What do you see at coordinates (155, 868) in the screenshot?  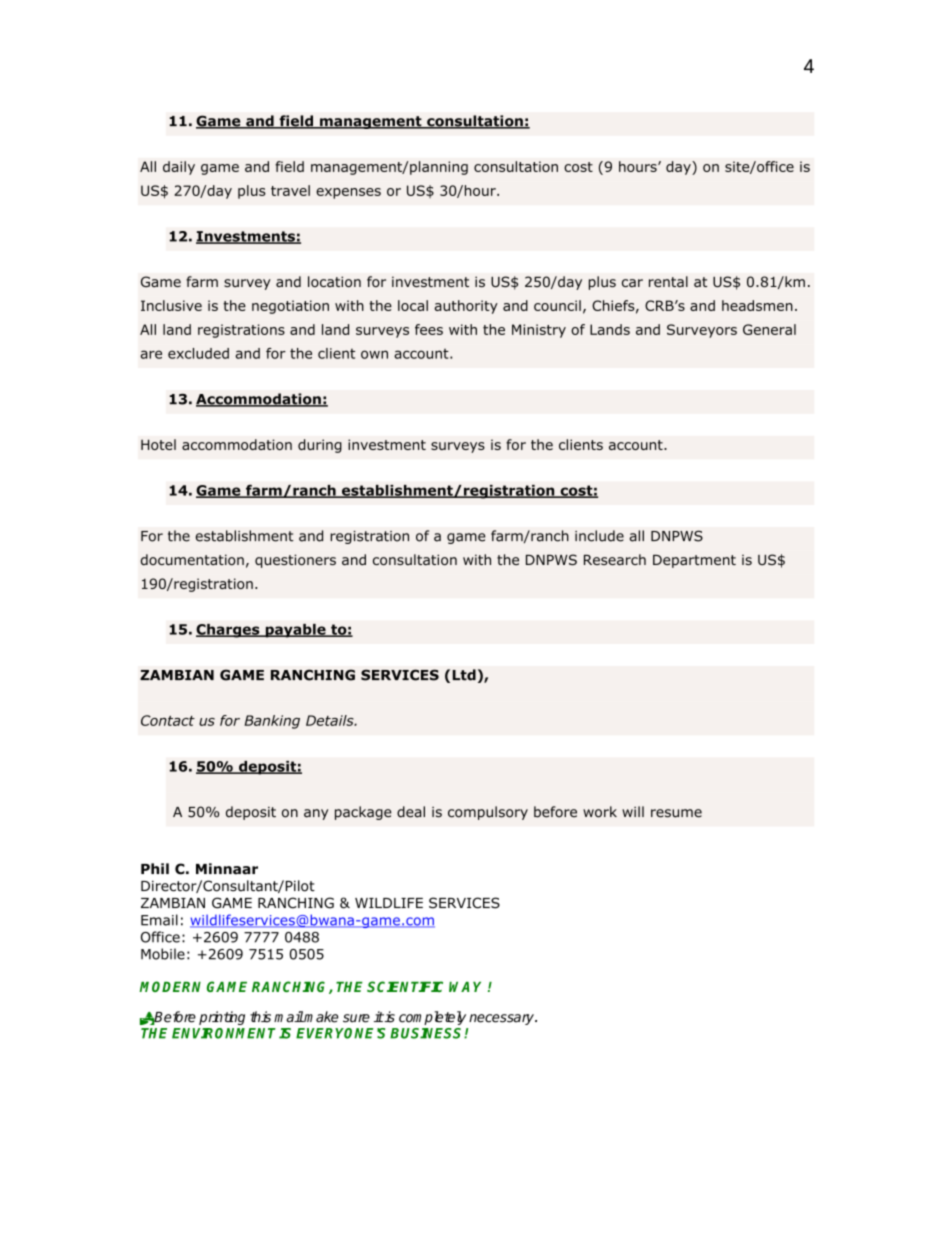 I see `Phil` at bounding box center [155, 868].
